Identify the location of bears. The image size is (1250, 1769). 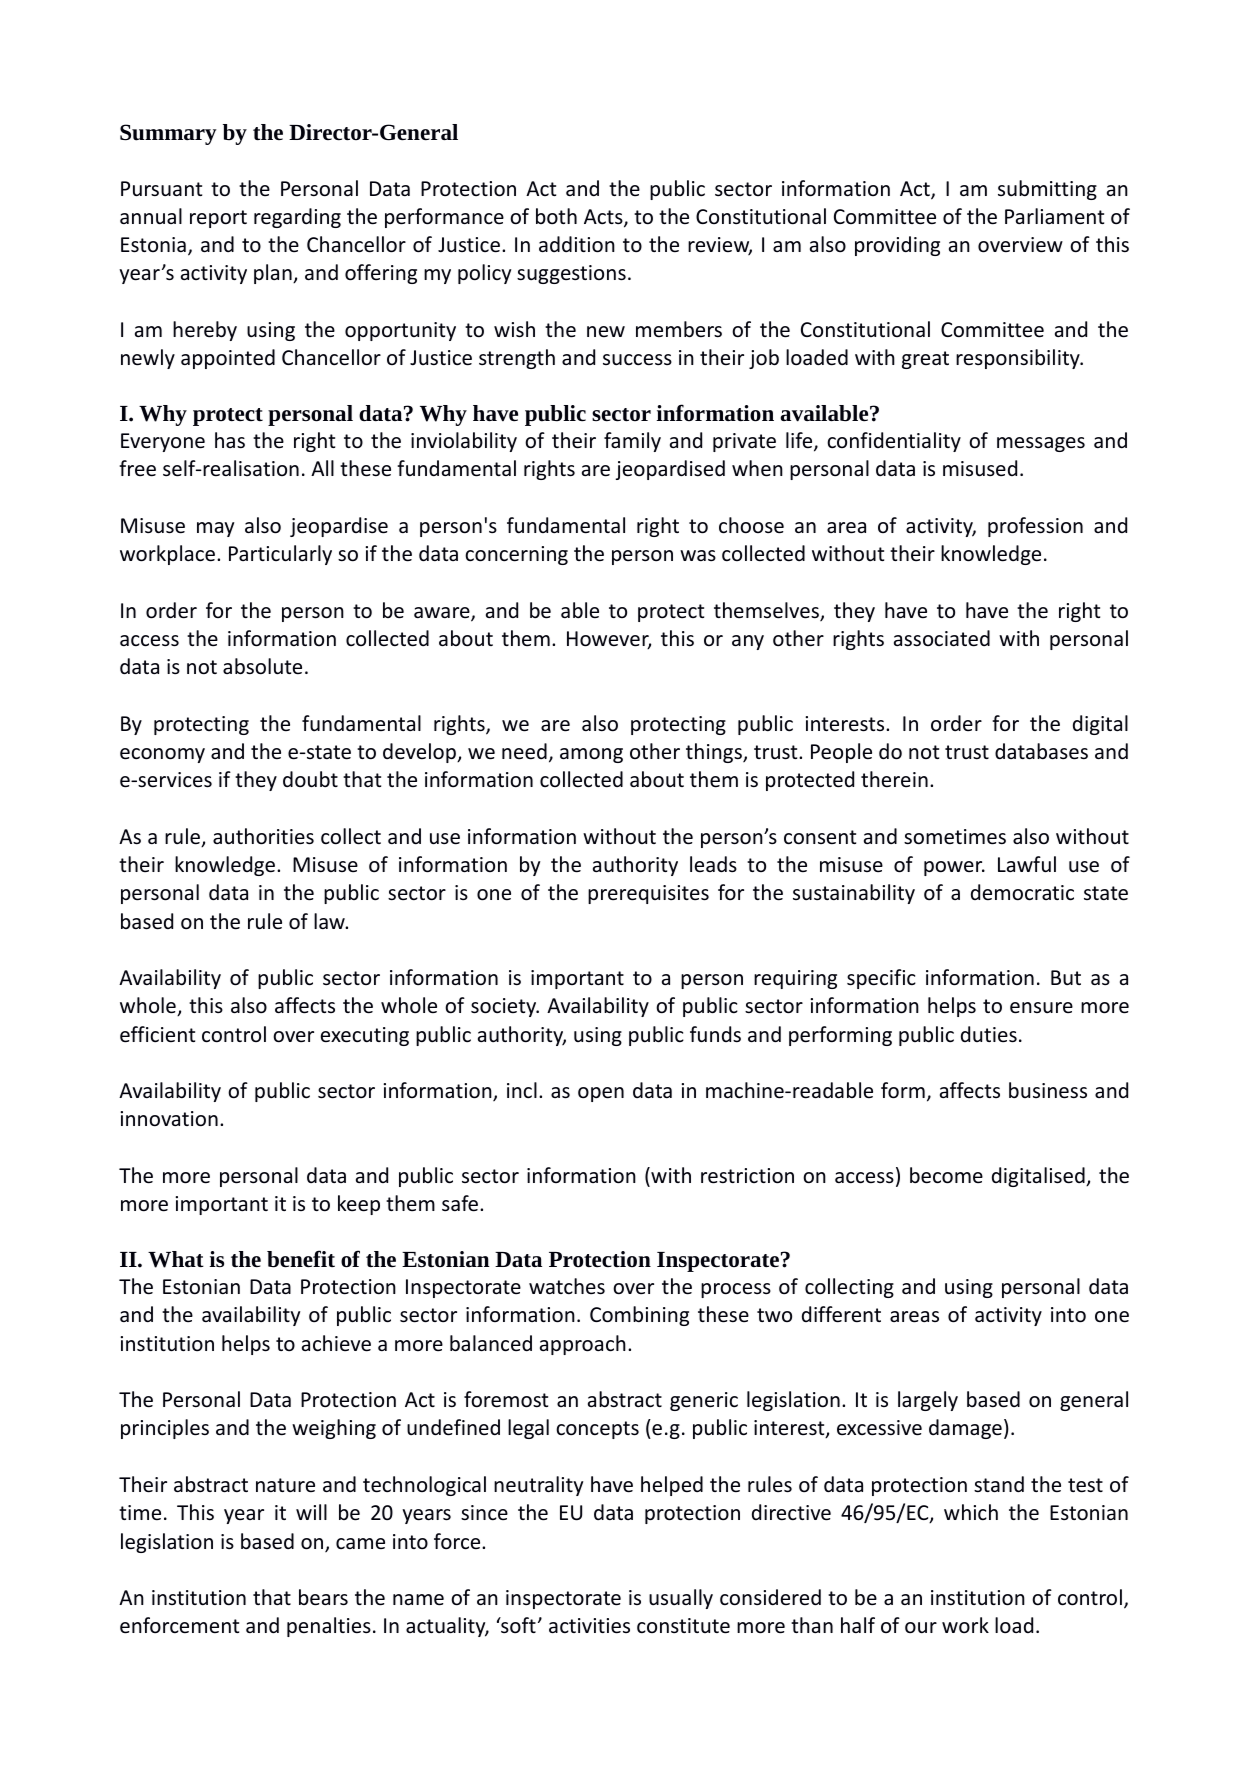
(323, 1597).
